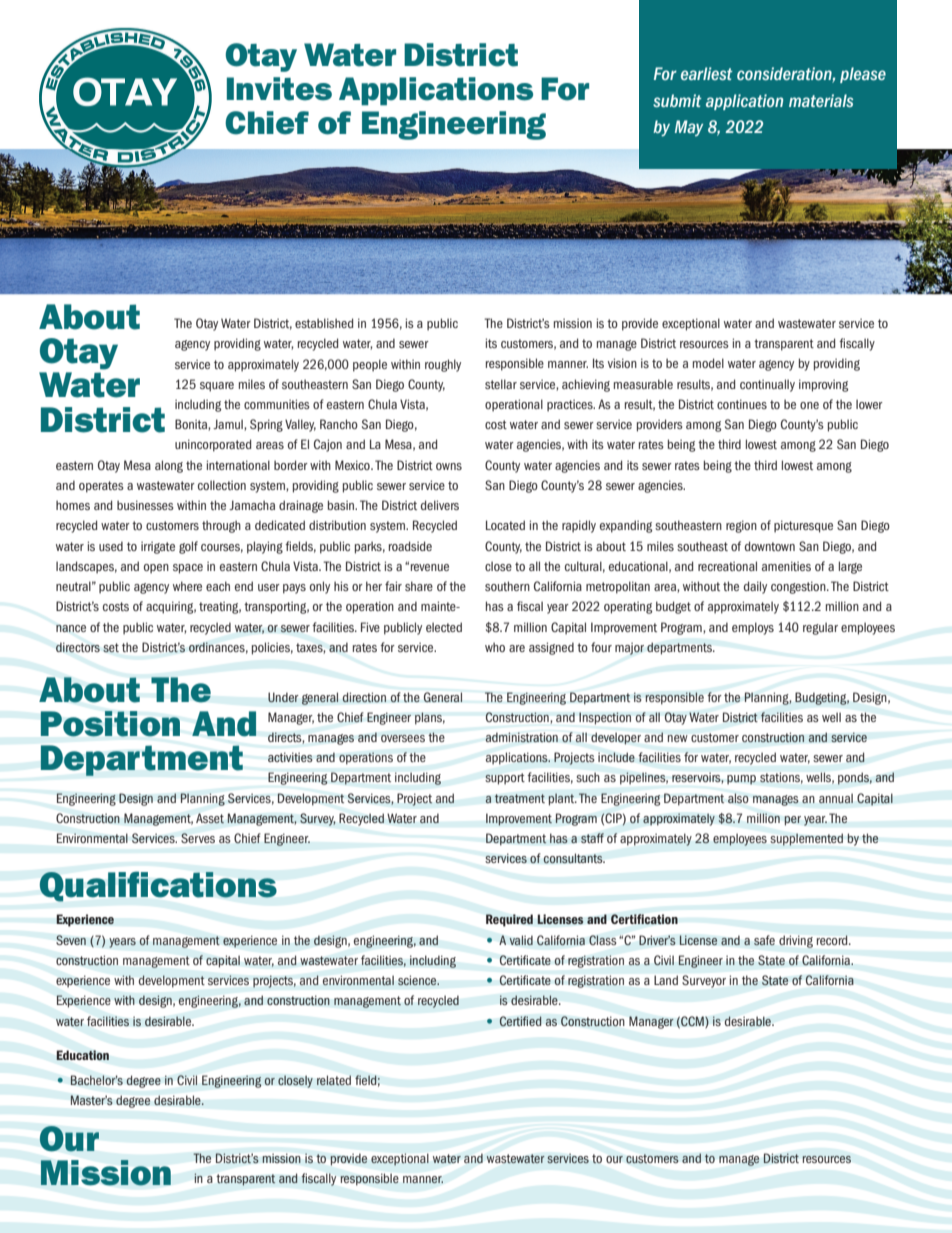 This screenshot has width=952, height=1233. I want to click on Invites, so click(279, 89).
